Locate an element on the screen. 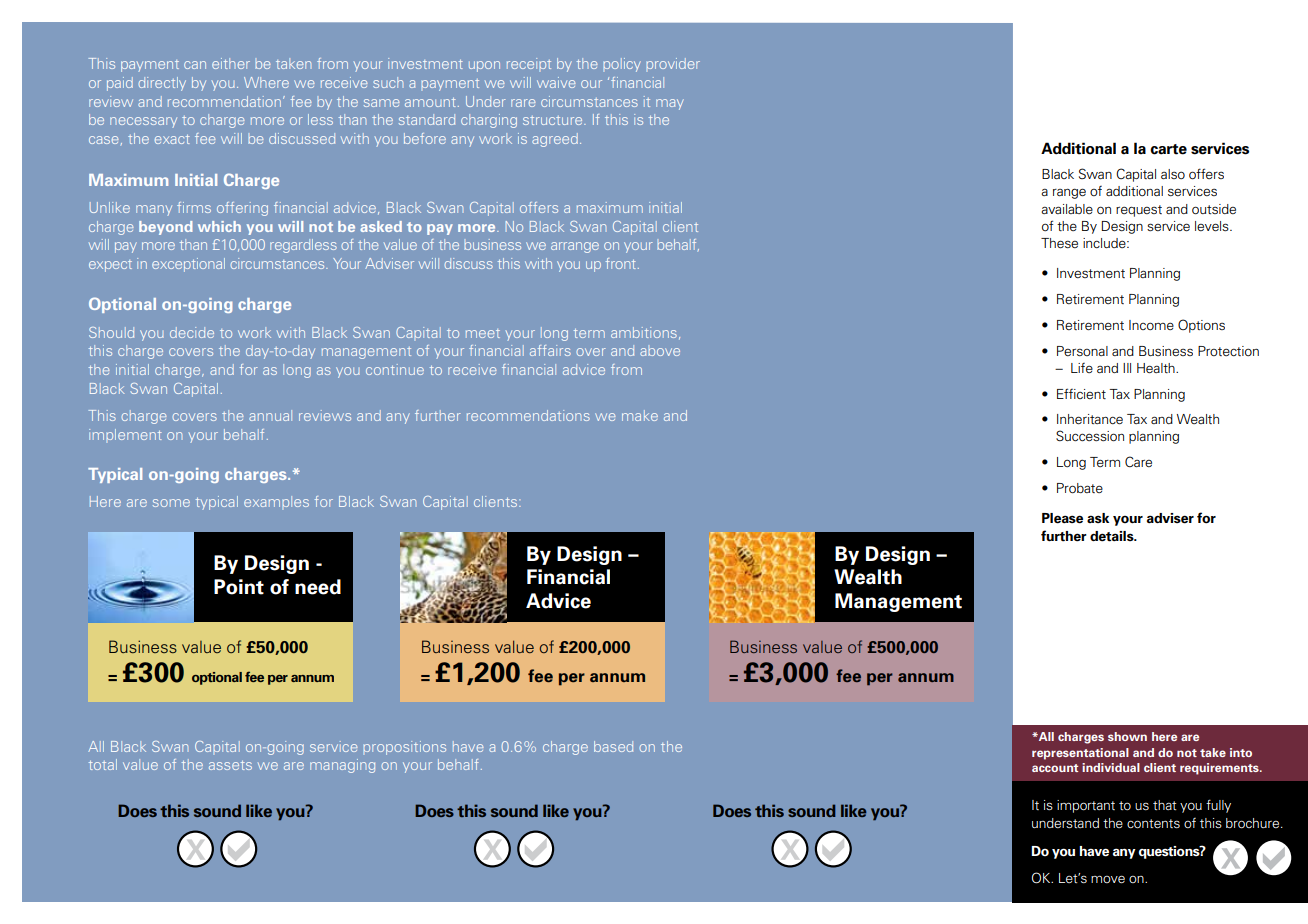  either is located at coordinates (231, 63).
